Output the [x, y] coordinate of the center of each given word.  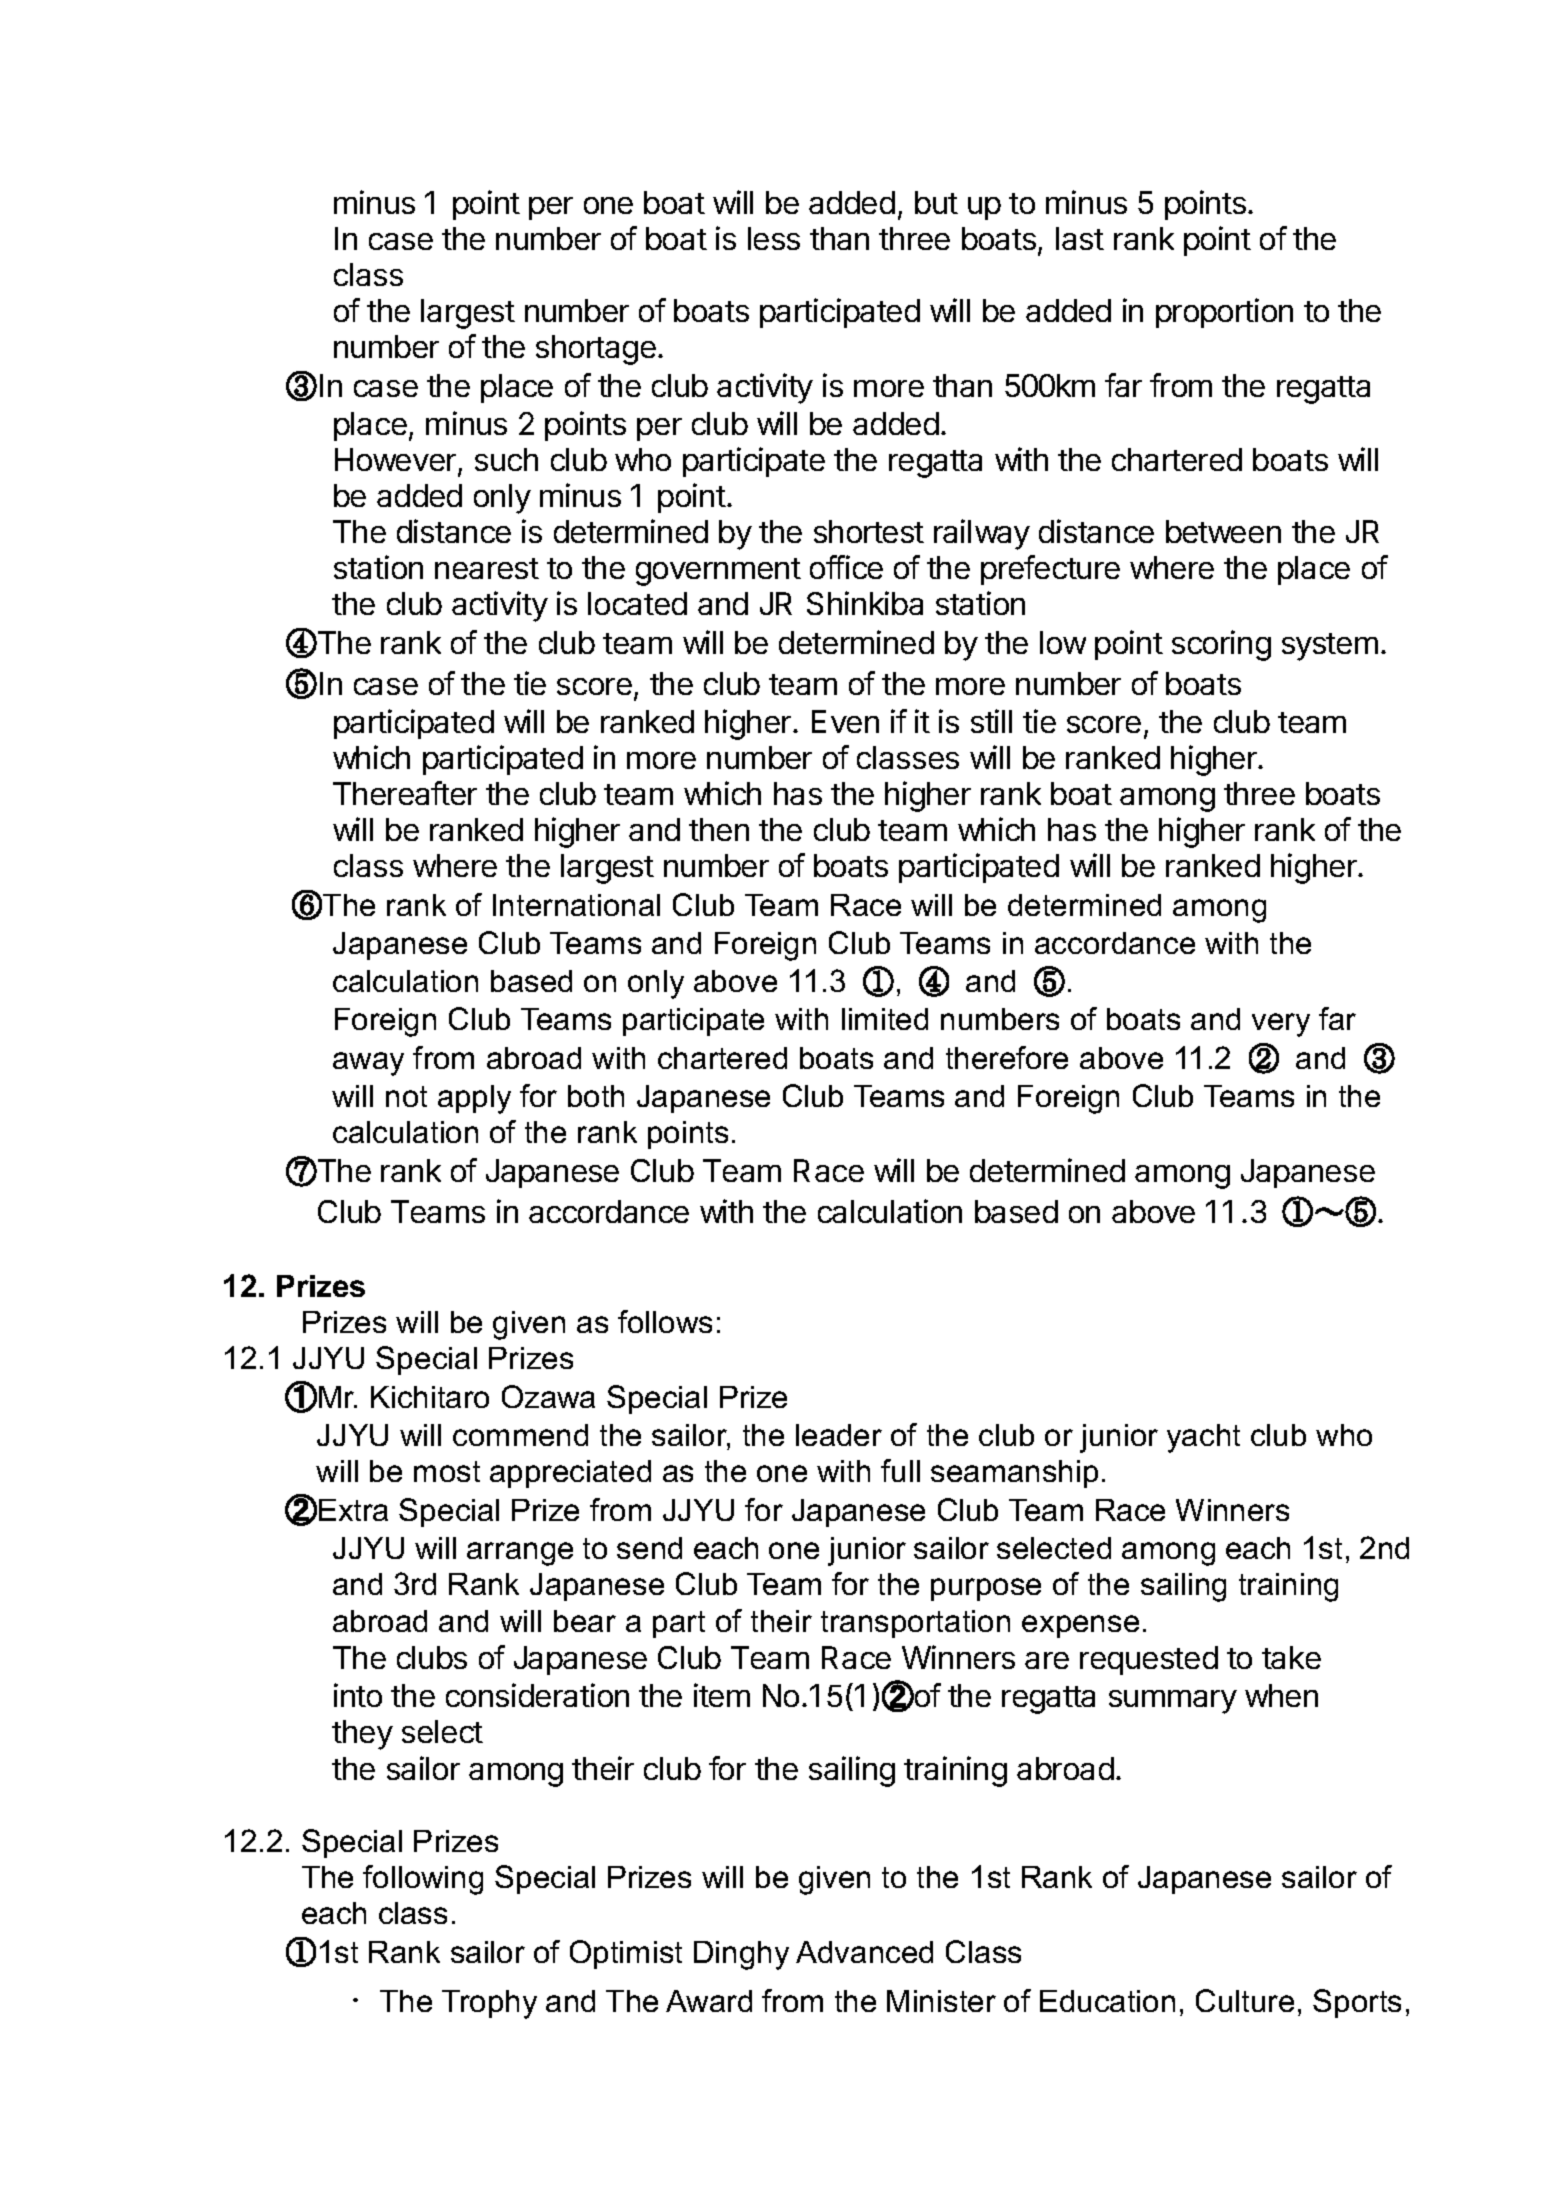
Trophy [489, 2004]
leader [839, 1435]
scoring [1221, 645]
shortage [596, 350]
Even [845, 721]
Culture [1245, 2000]
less [774, 238]
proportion [1224, 313]
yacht [1203, 1438]
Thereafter [405, 793]
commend [520, 1435]
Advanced [864, 1952]
